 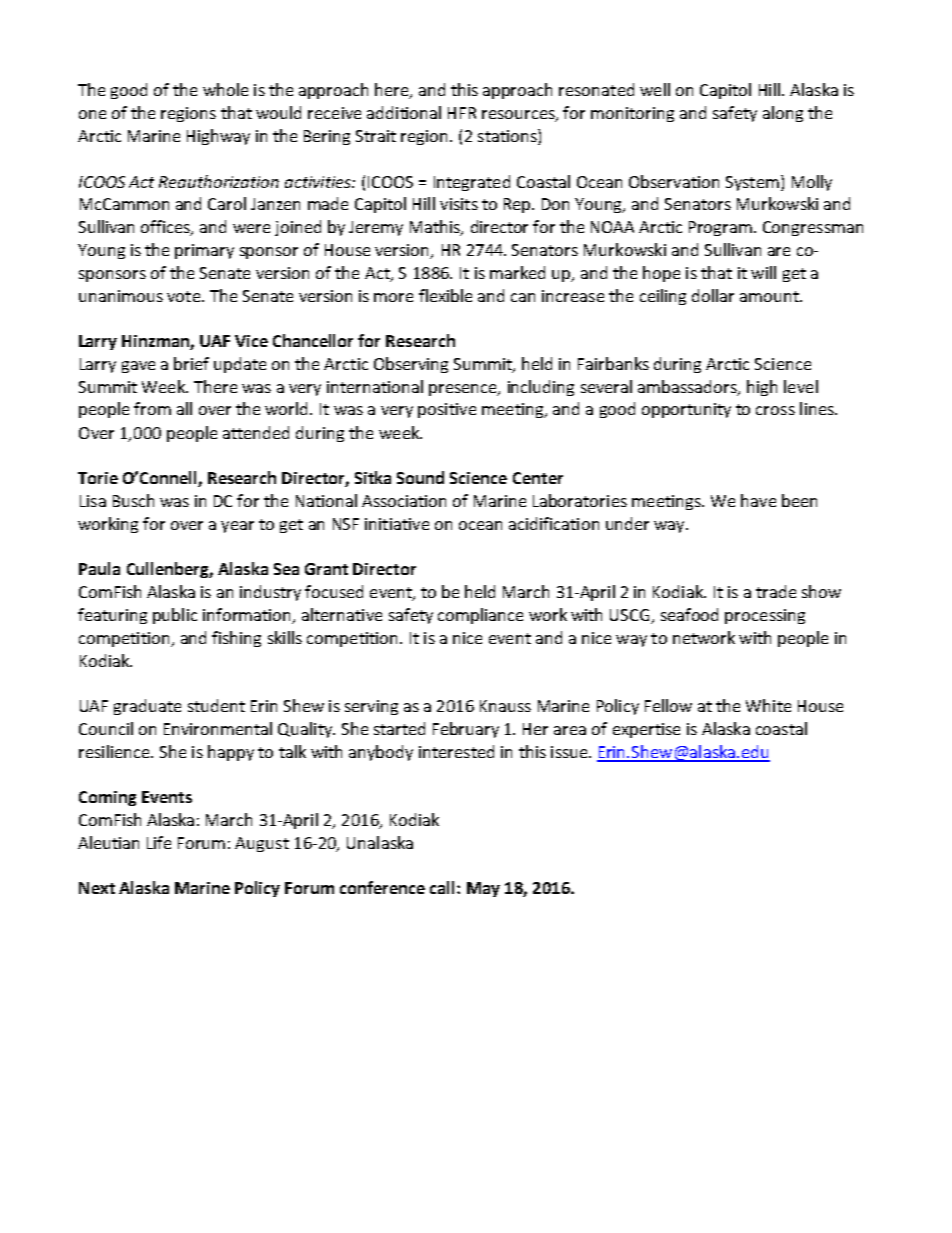 I want to click on May, so click(x=483, y=889).
